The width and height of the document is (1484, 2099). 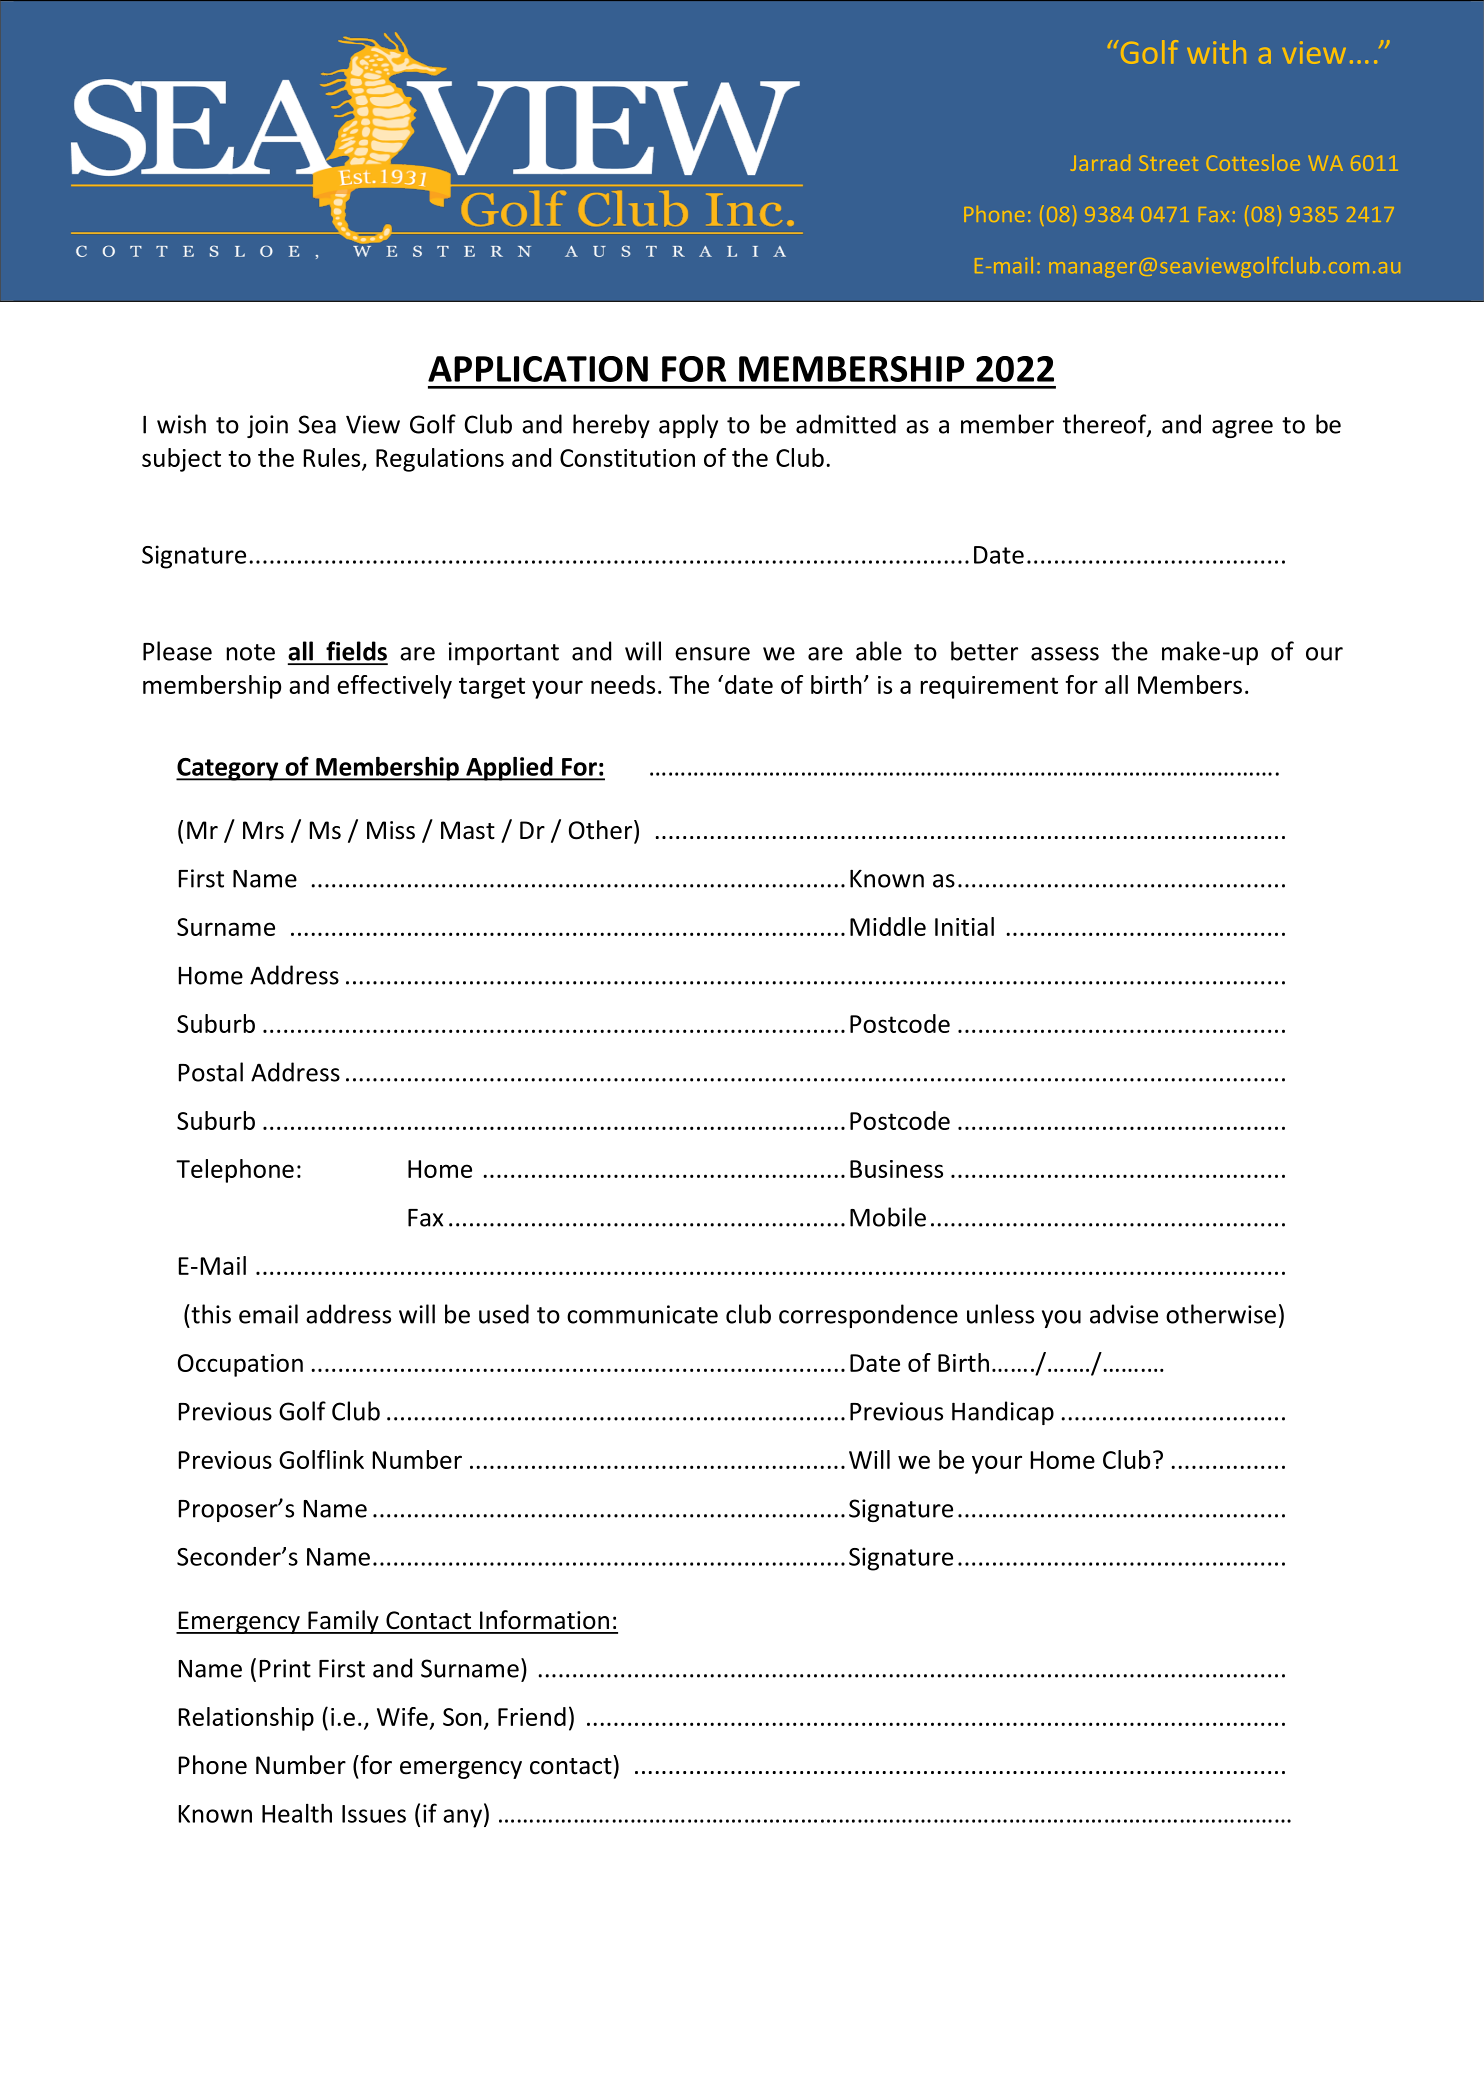 What do you see at coordinates (989, 687) in the document?
I see `requirement` at bounding box center [989, 687].
